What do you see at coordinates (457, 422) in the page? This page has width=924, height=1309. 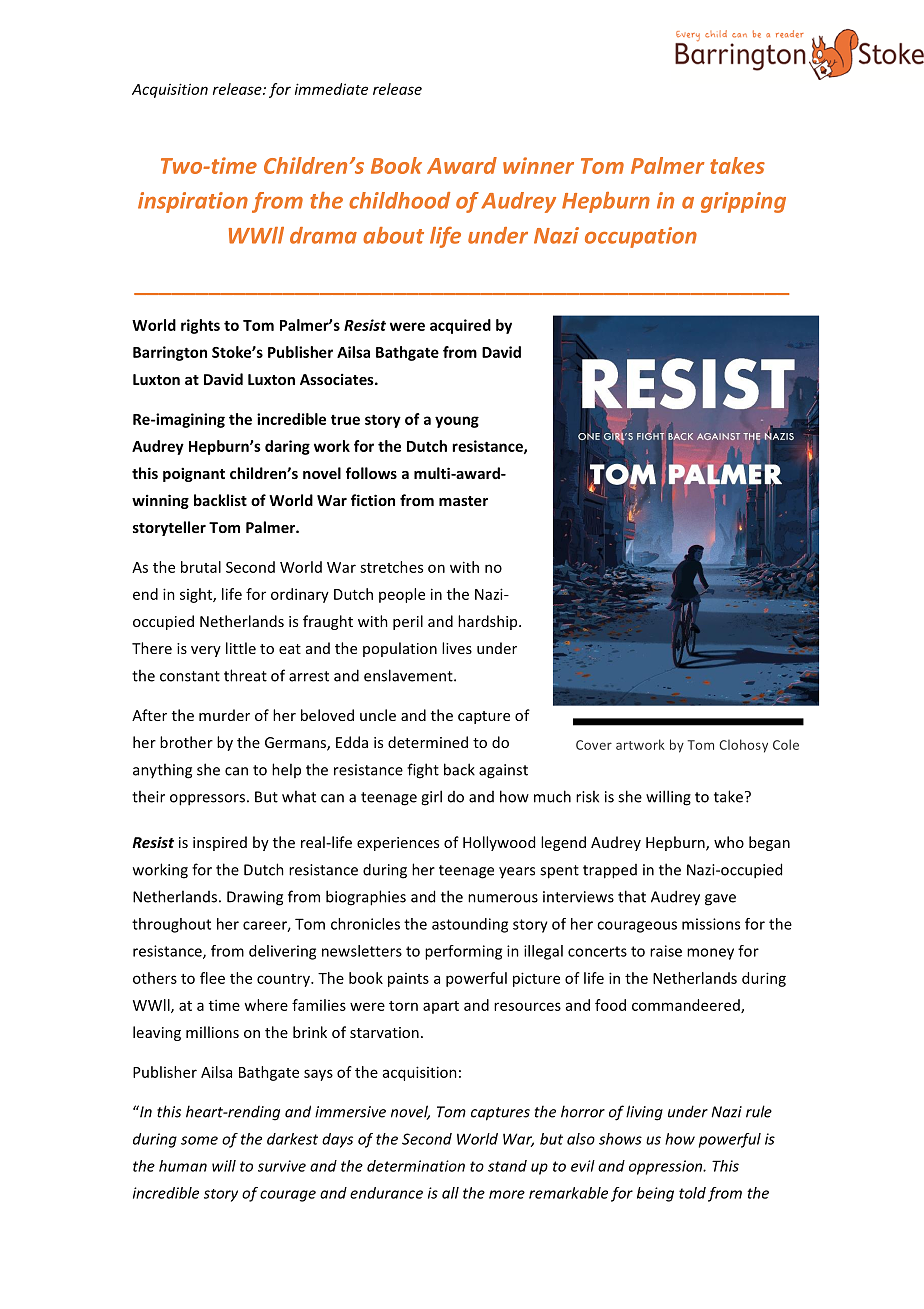 I see `young` at bounding box center [457, 422].
